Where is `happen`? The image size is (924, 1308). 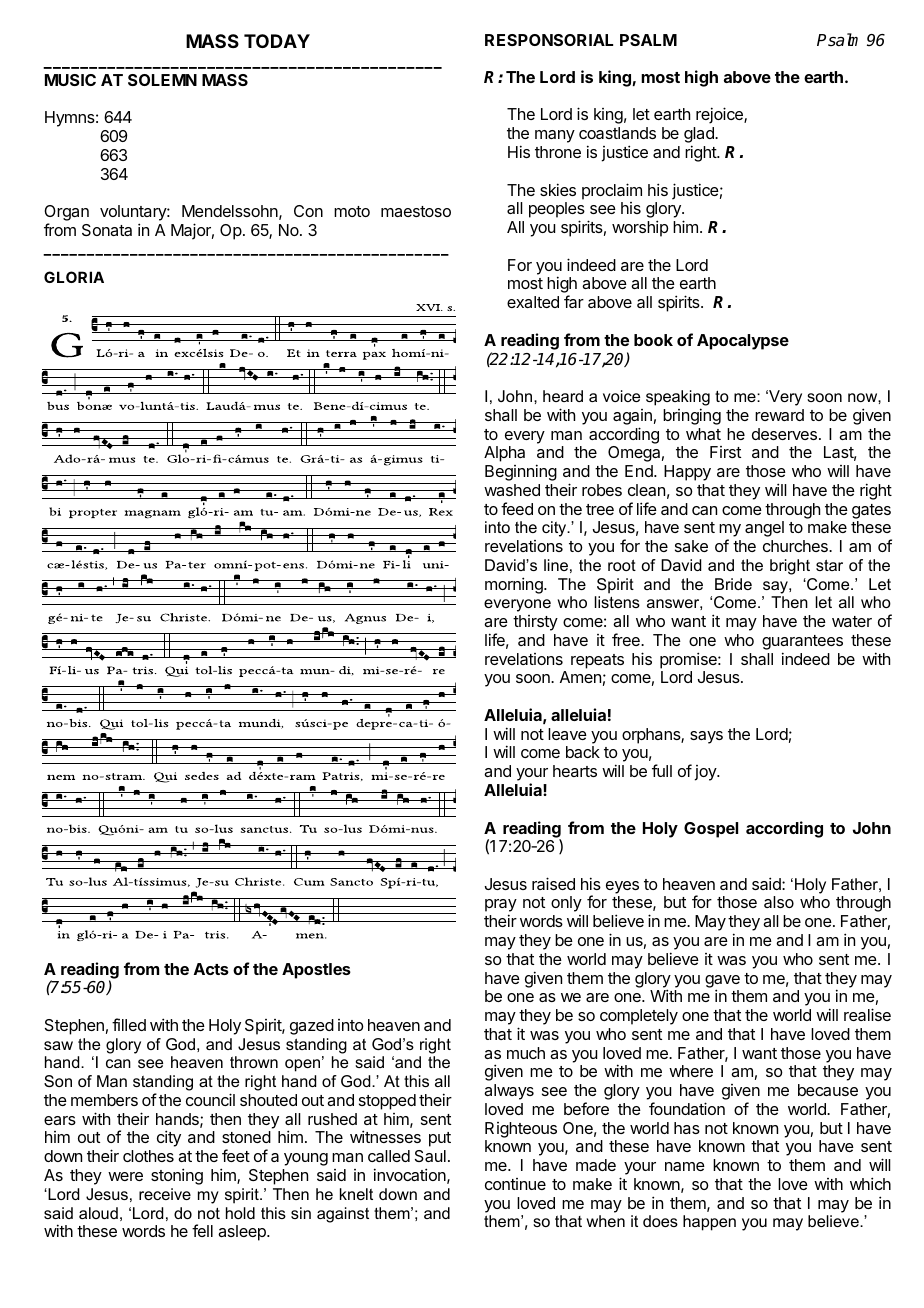
happen is located at coordinates (709, 1223).
